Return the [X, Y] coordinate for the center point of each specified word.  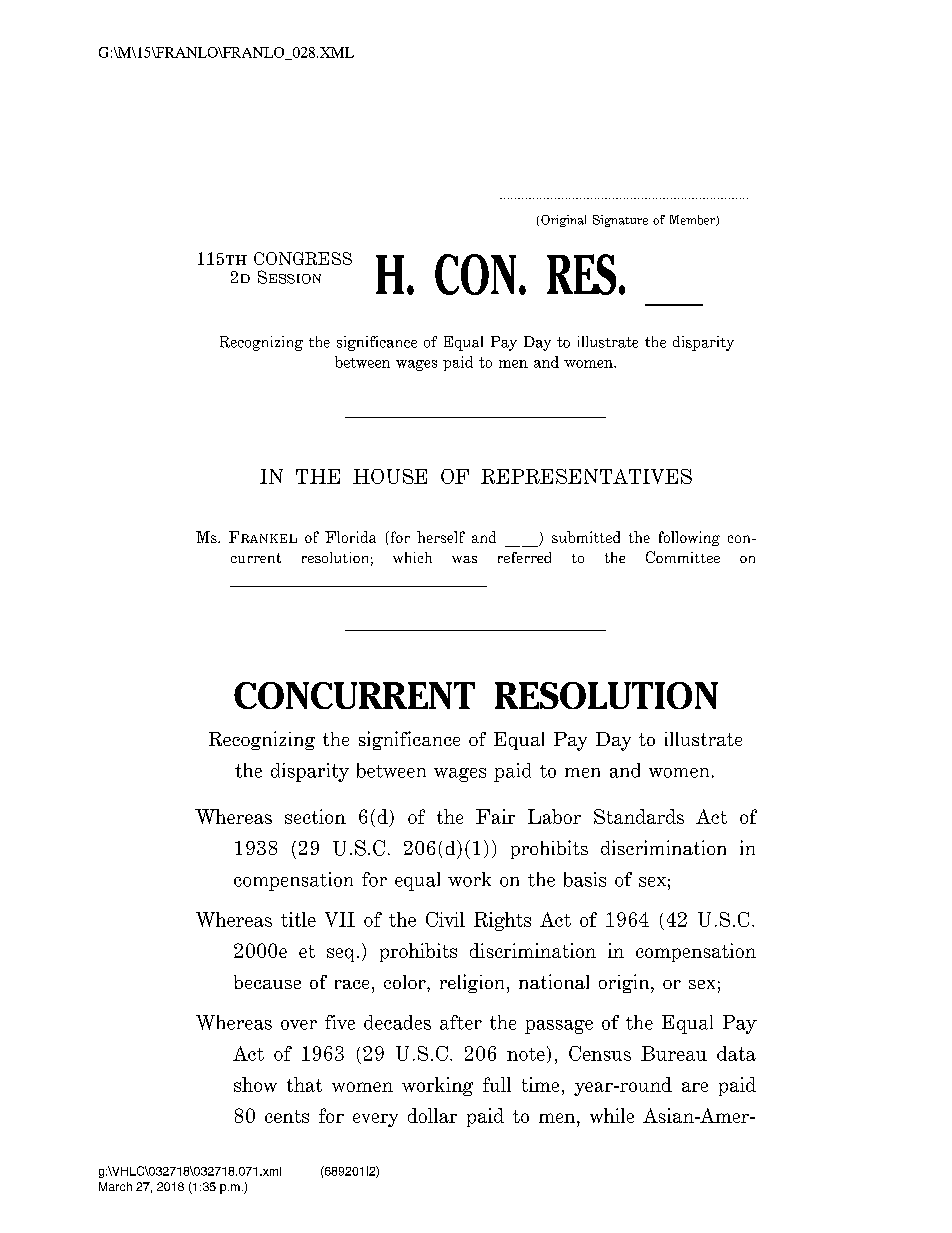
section [315, 816]
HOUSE [390, 476]
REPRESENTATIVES [586, 476]
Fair [495, 816]
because [267, 982]
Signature [620, 221]
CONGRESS [303, 258]
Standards [639, 816]
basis [585, 879]
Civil [445, 919]
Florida [350, 537]
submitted [586, 537]
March [115, 1186]
